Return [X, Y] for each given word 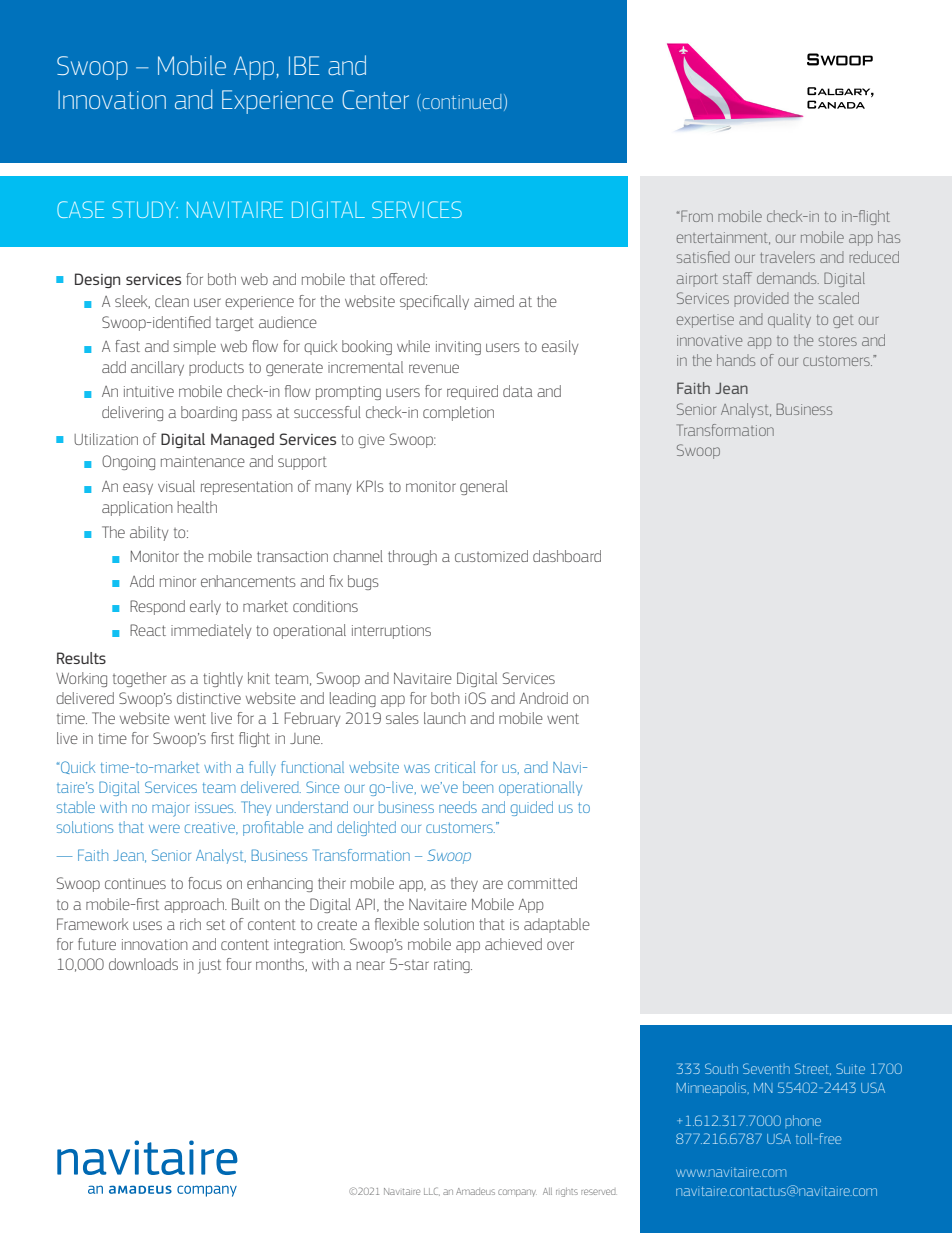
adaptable [557, 925]
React [148, 630]
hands [736, 360]
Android [543, 698]
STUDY [145, 209]
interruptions [391, 632]
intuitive [149, 391]
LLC [432, 1191]
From [697, 216]
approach [195, 905]
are [493, 884]
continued [460, 102]
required [472, 392]
